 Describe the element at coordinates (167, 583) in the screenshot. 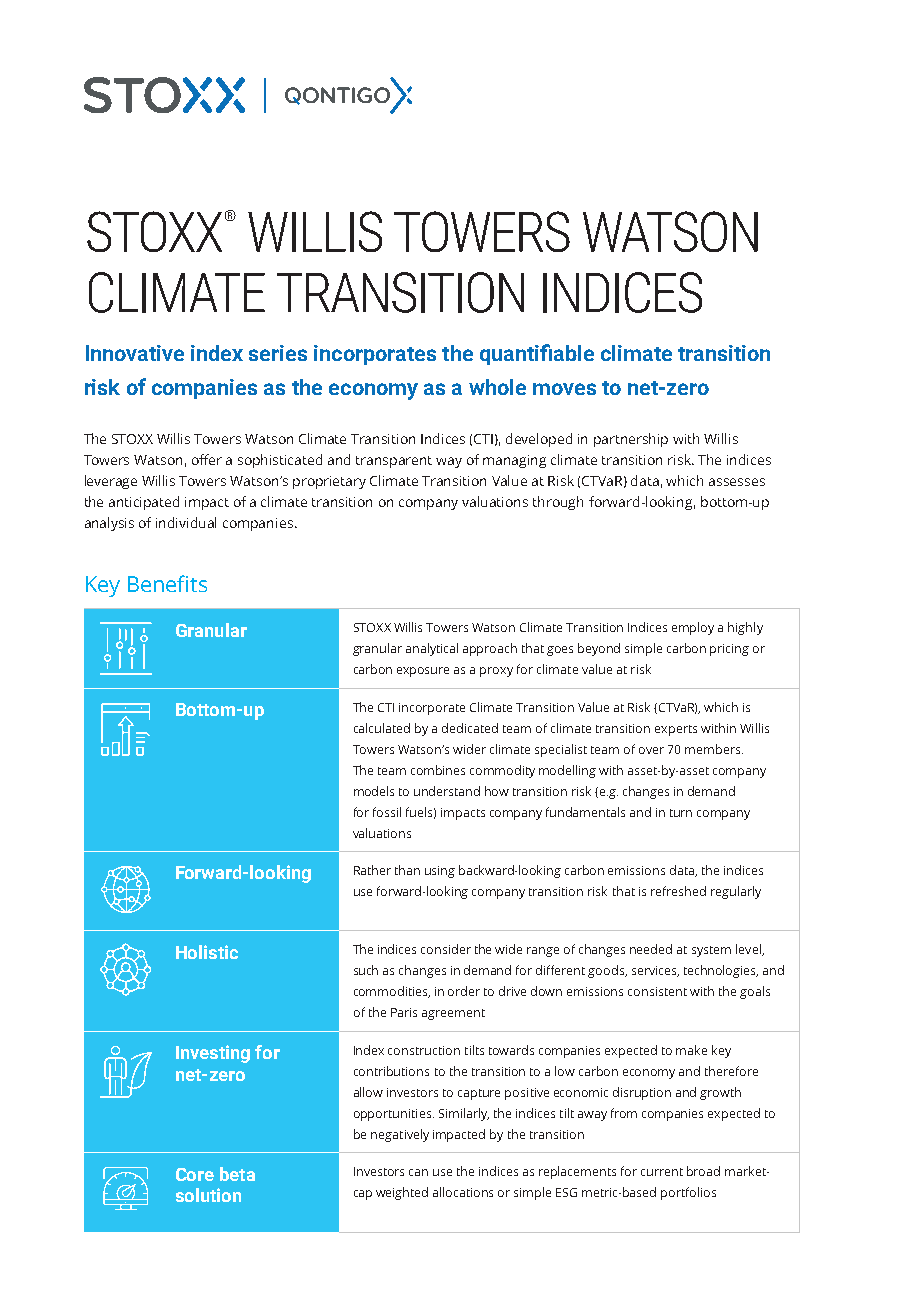

I see `Benefits` at that location.
